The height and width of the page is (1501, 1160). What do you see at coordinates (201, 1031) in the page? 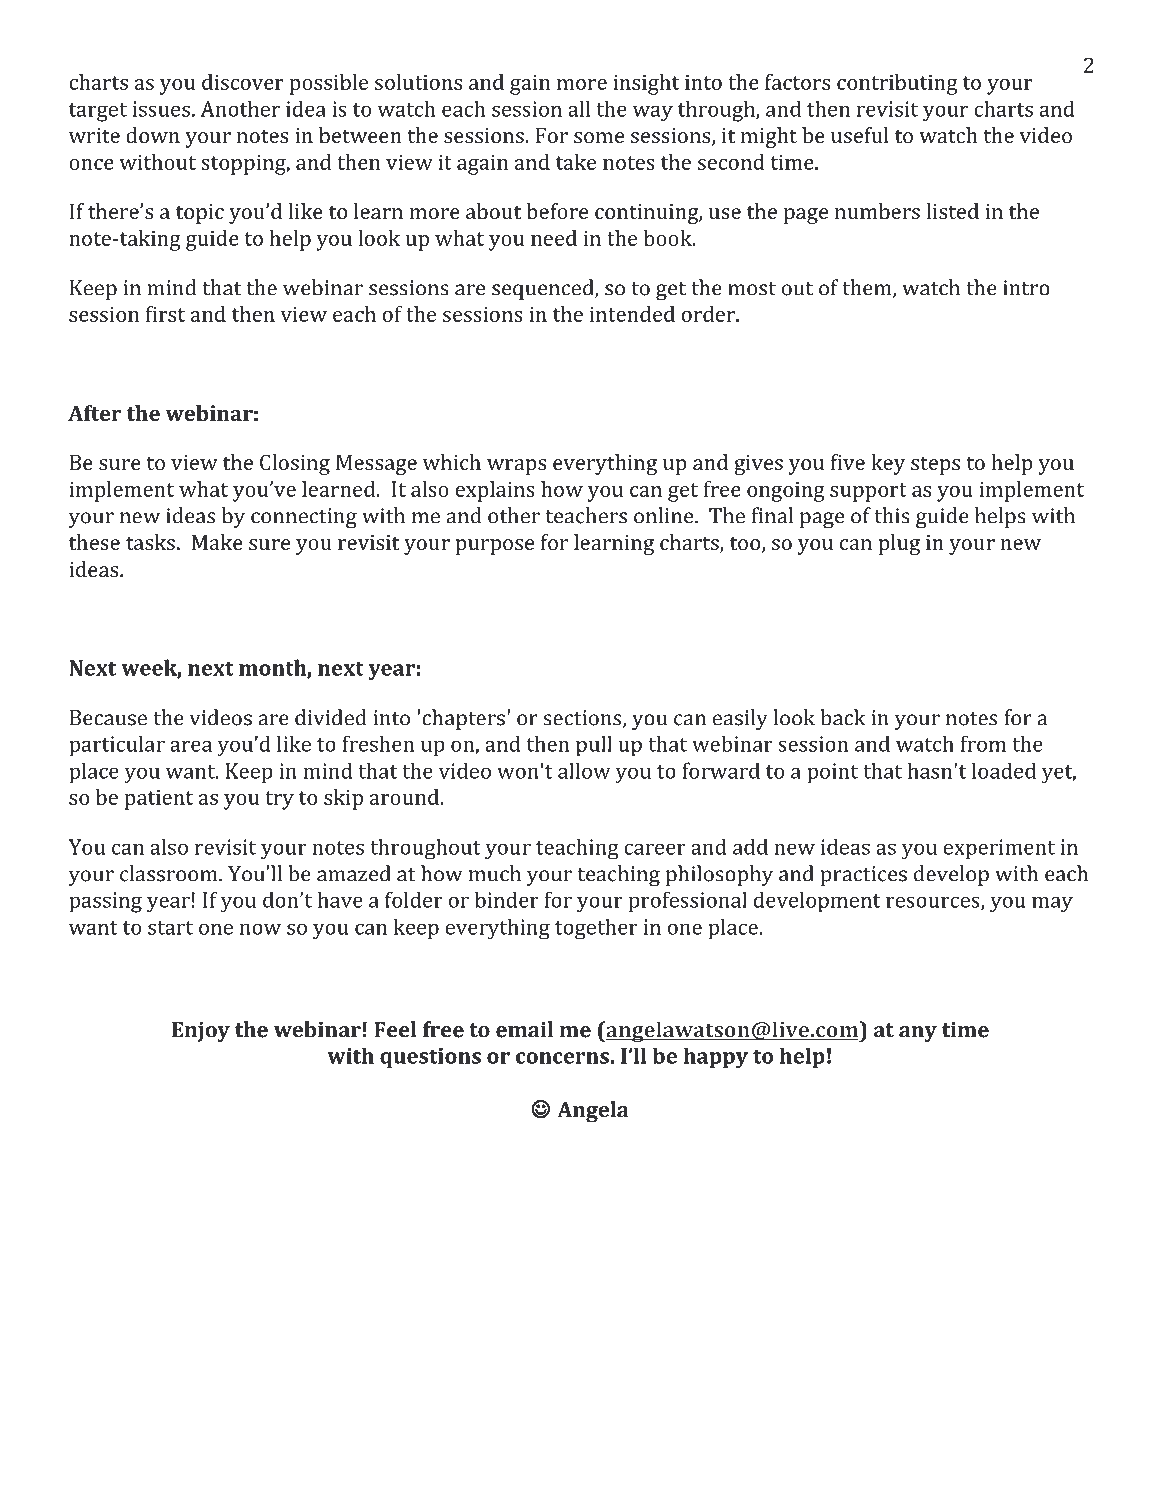
I see `Enjoy` at bounding box center [201, 1031].
